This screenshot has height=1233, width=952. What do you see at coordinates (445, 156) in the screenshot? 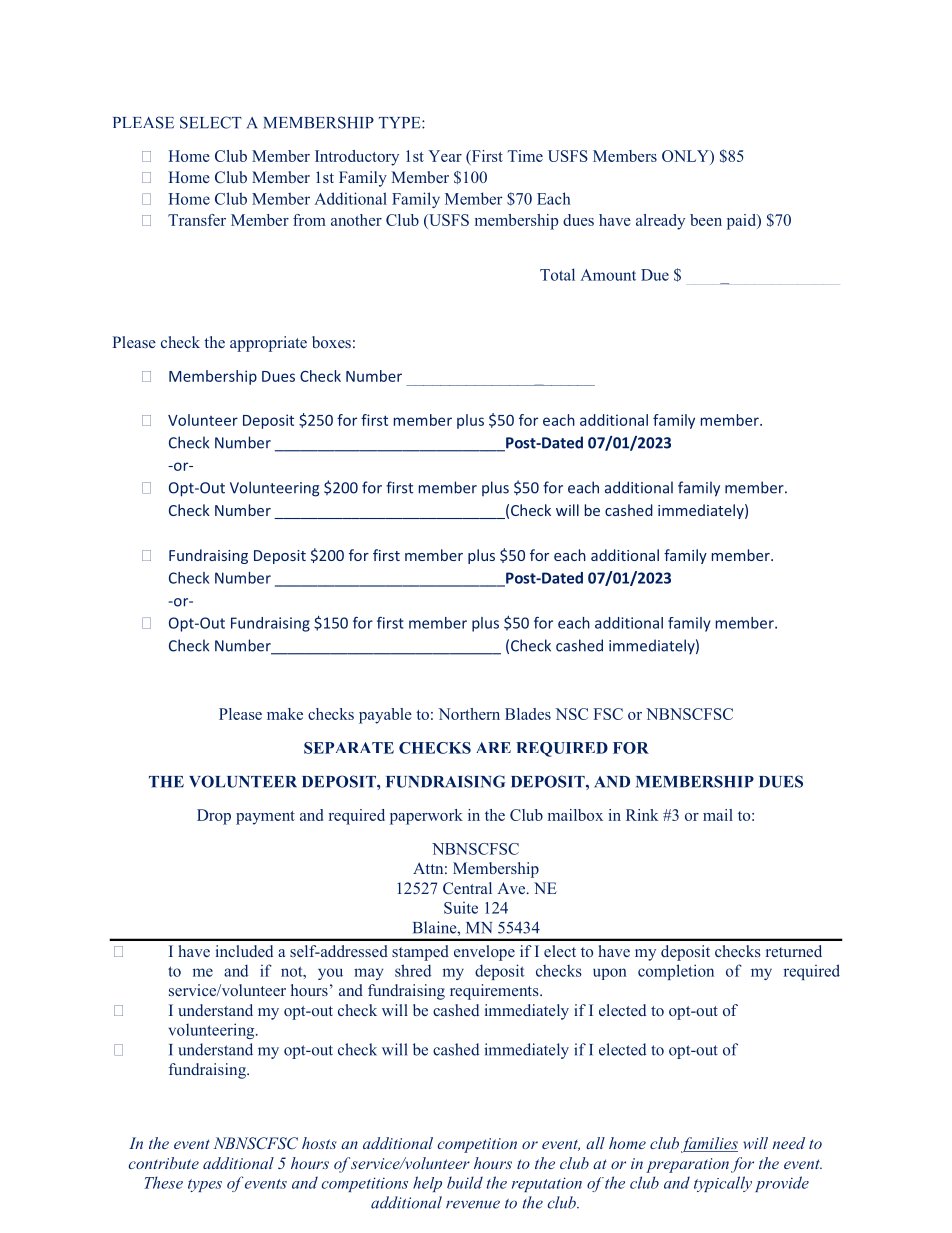
I see `Year` at bounding box center [445, 156].
